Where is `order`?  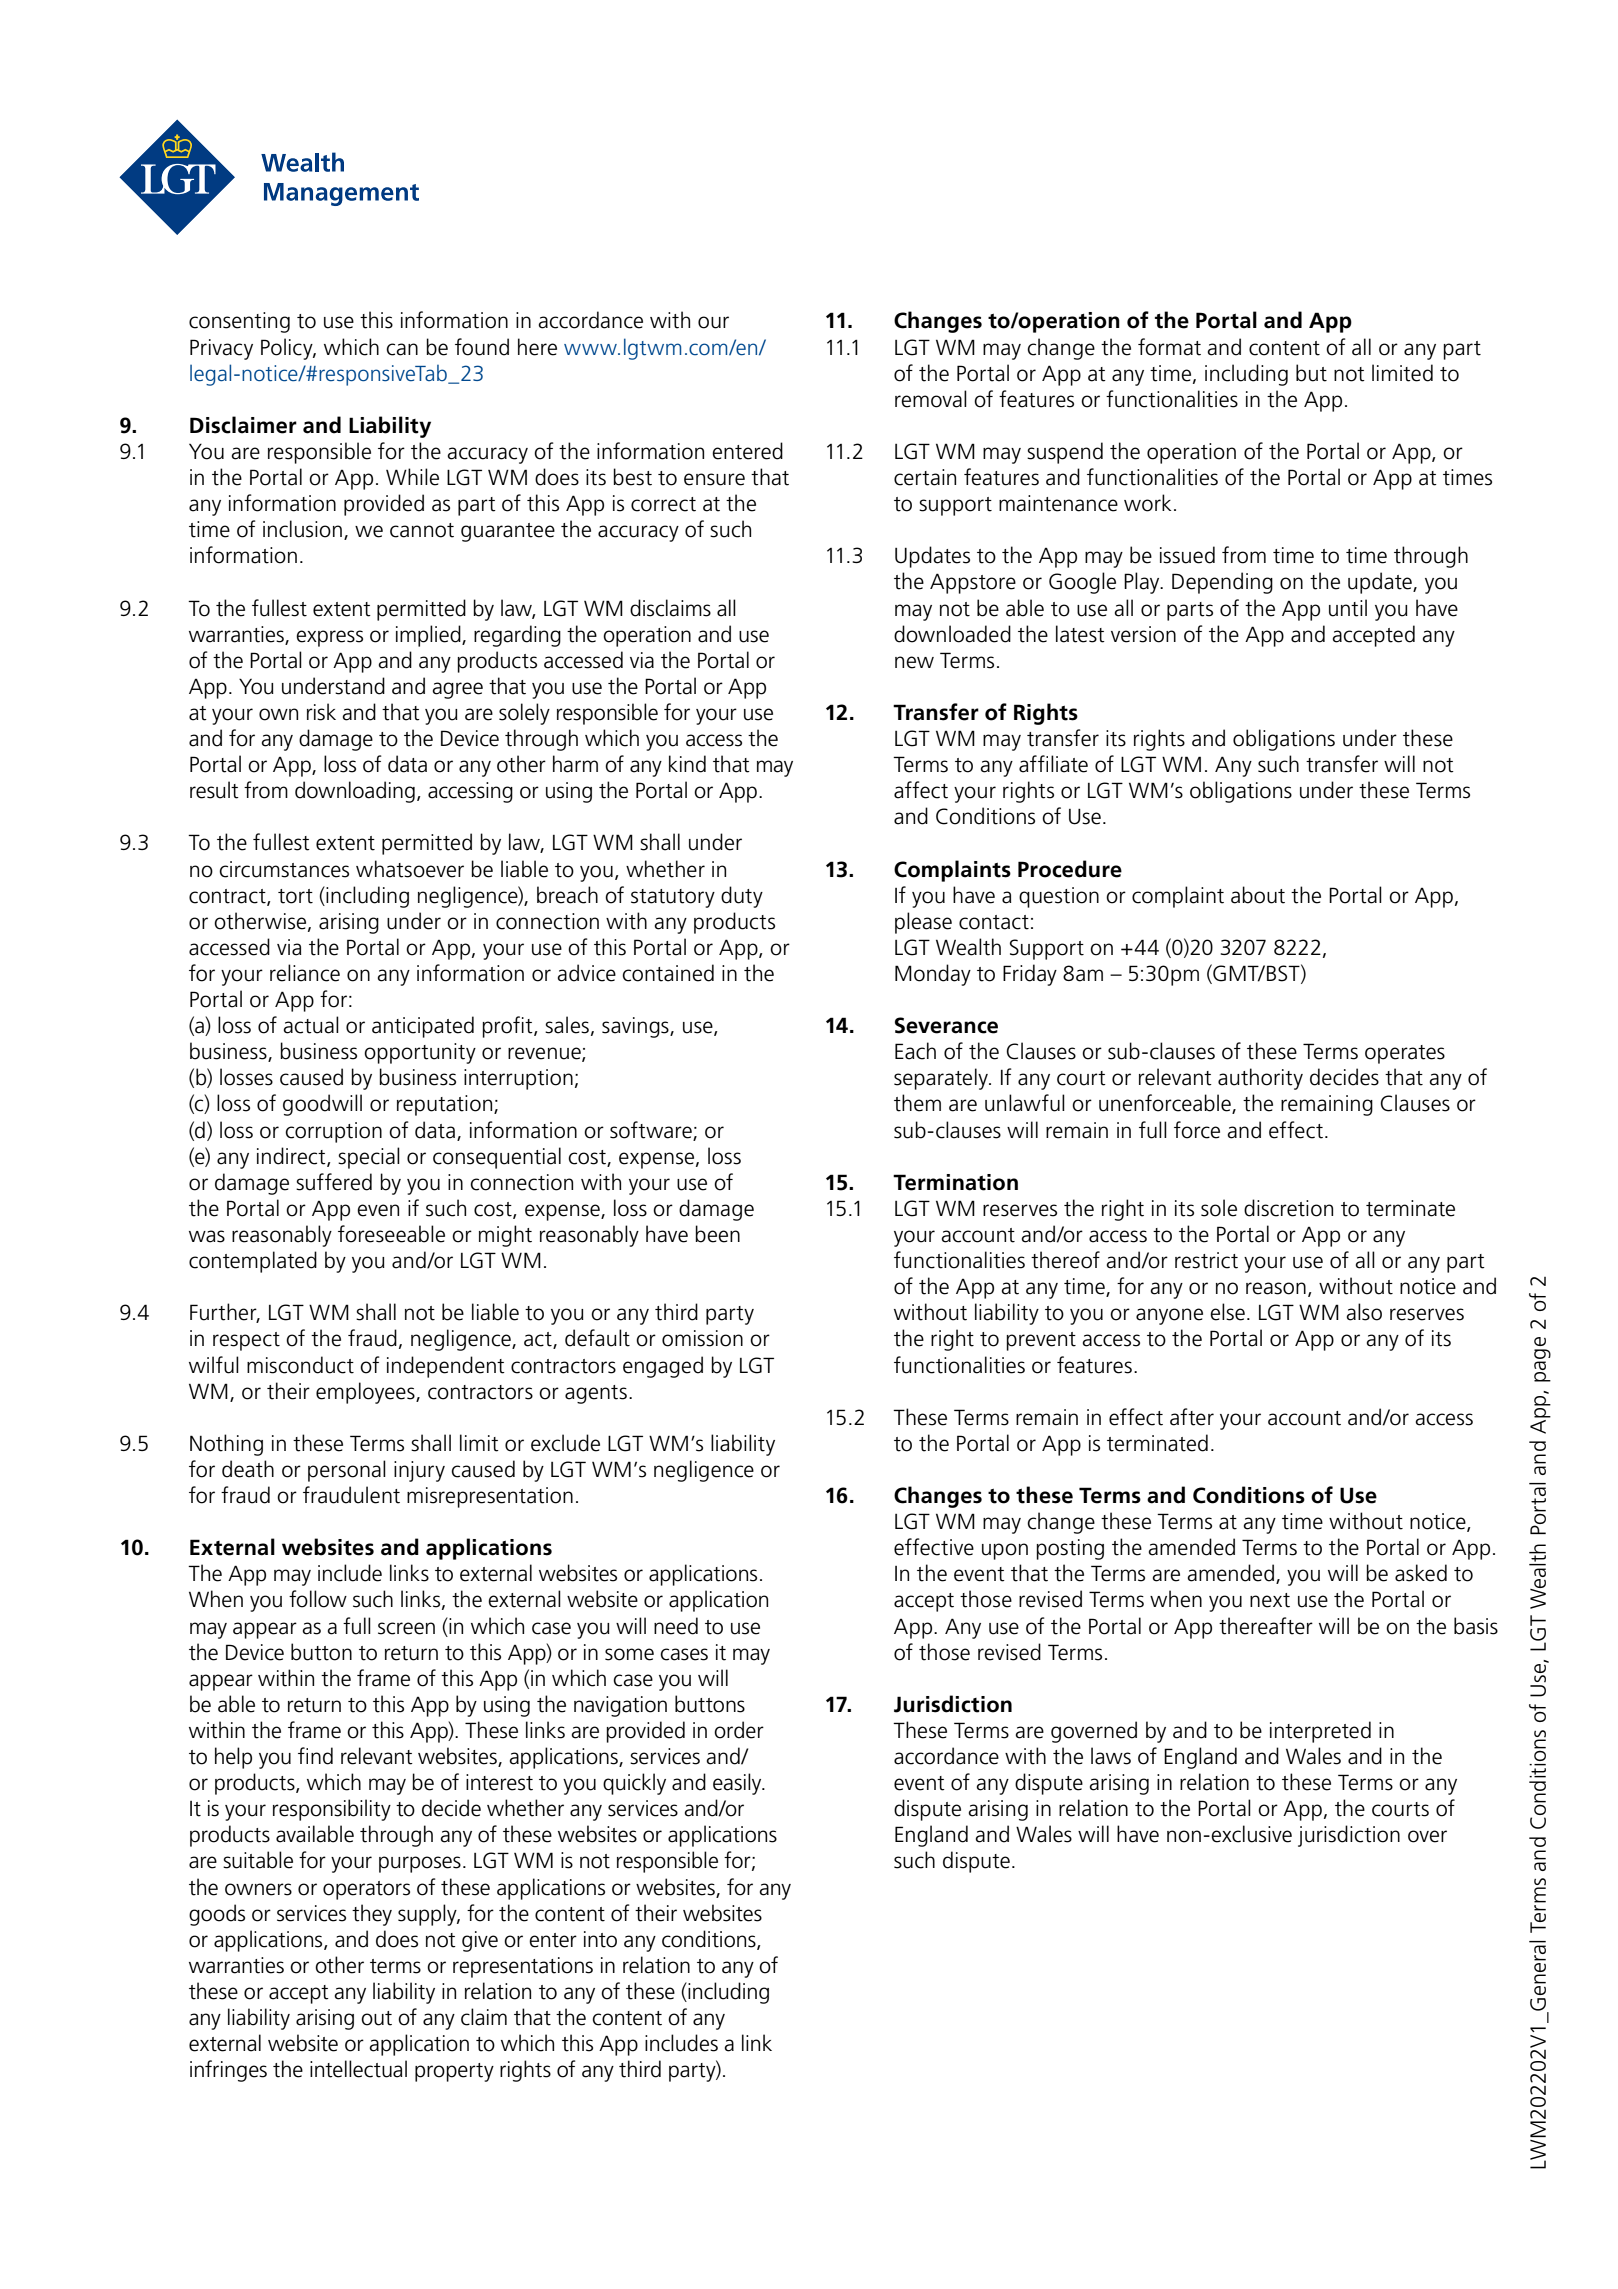
order is located at coordinates (739, 1730).
